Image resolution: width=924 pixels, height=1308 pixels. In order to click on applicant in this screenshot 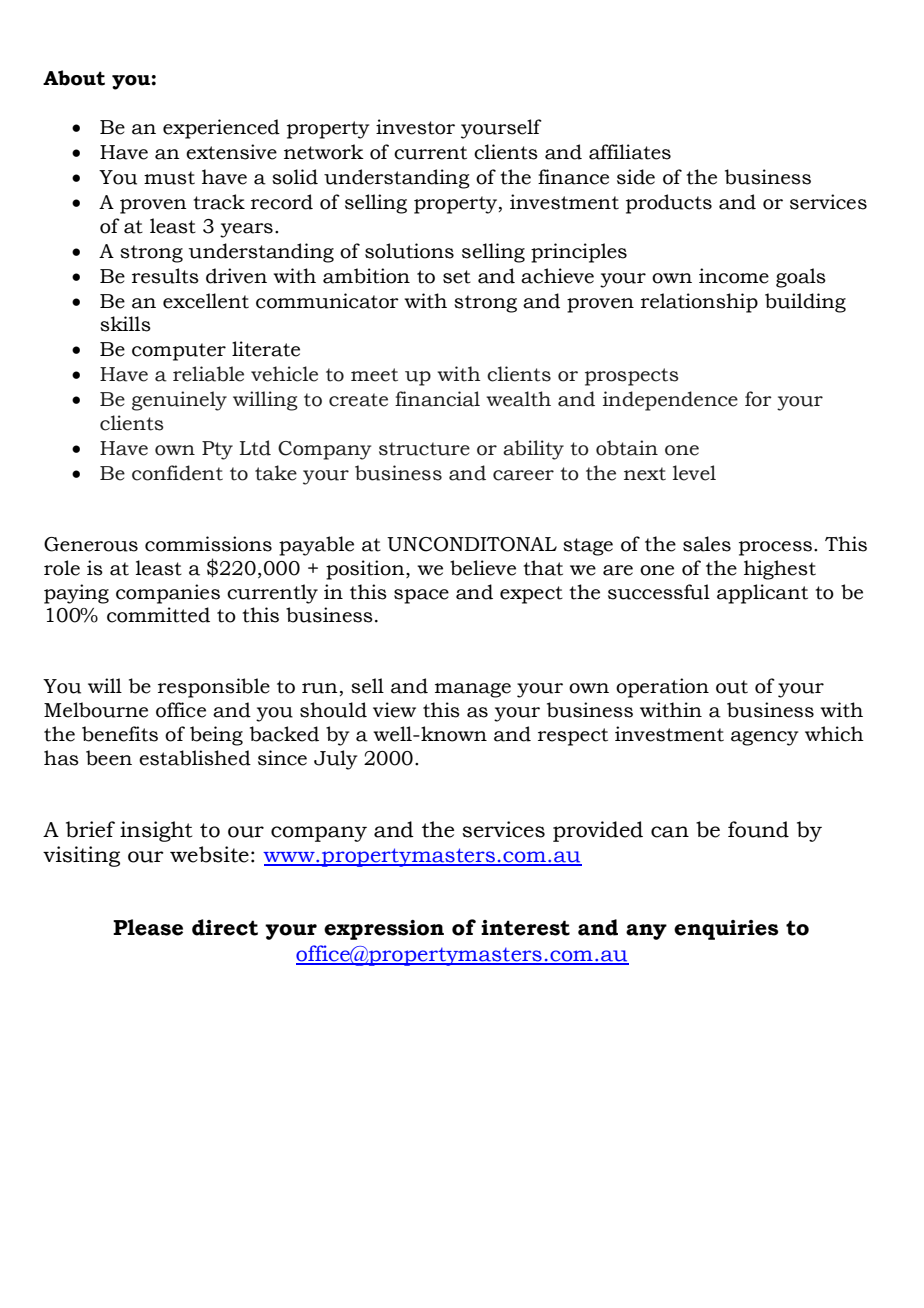, I will do `click(762, 594)`.
